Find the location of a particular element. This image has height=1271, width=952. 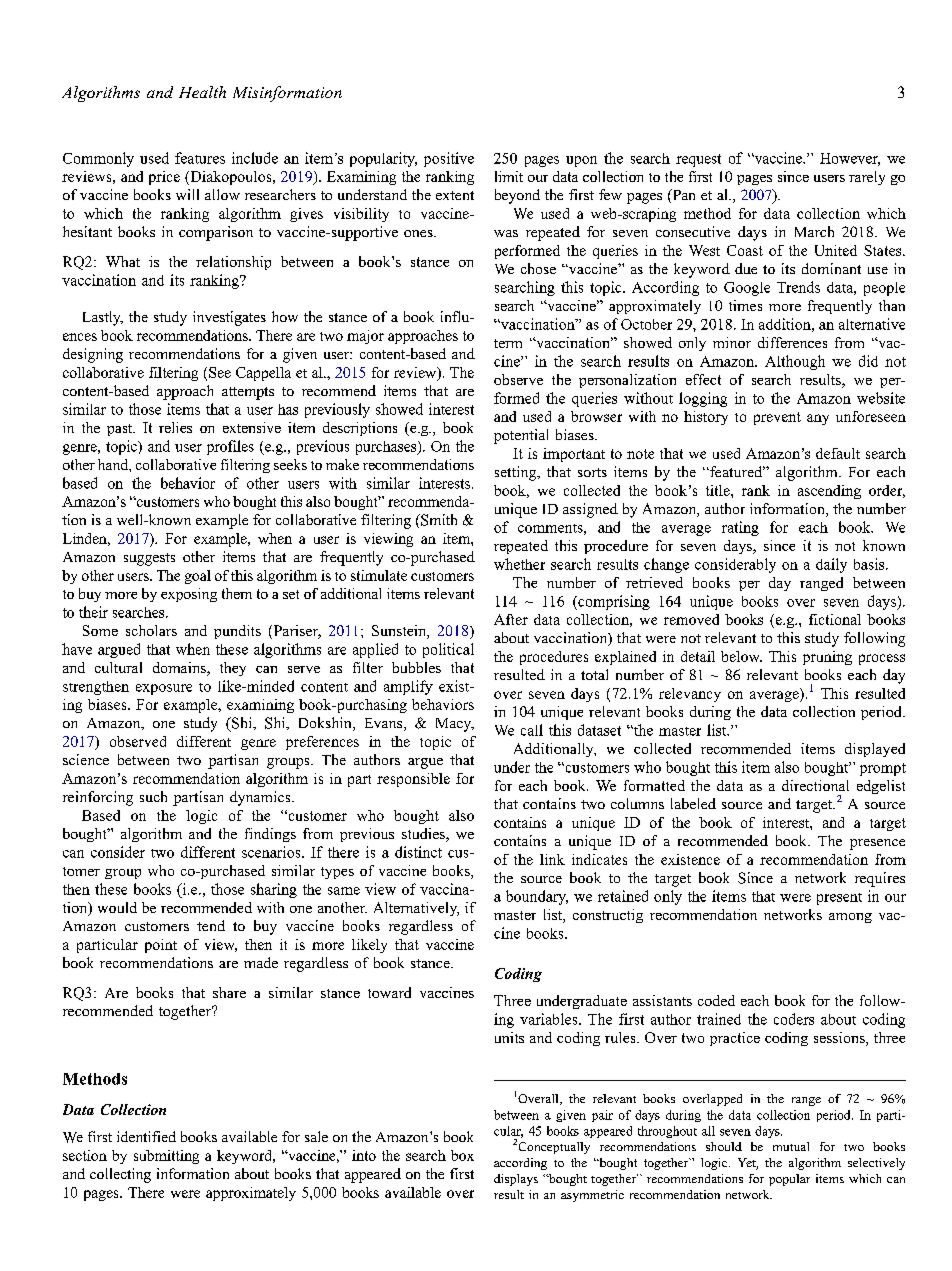

studies is located at coordinates (424, 835).
